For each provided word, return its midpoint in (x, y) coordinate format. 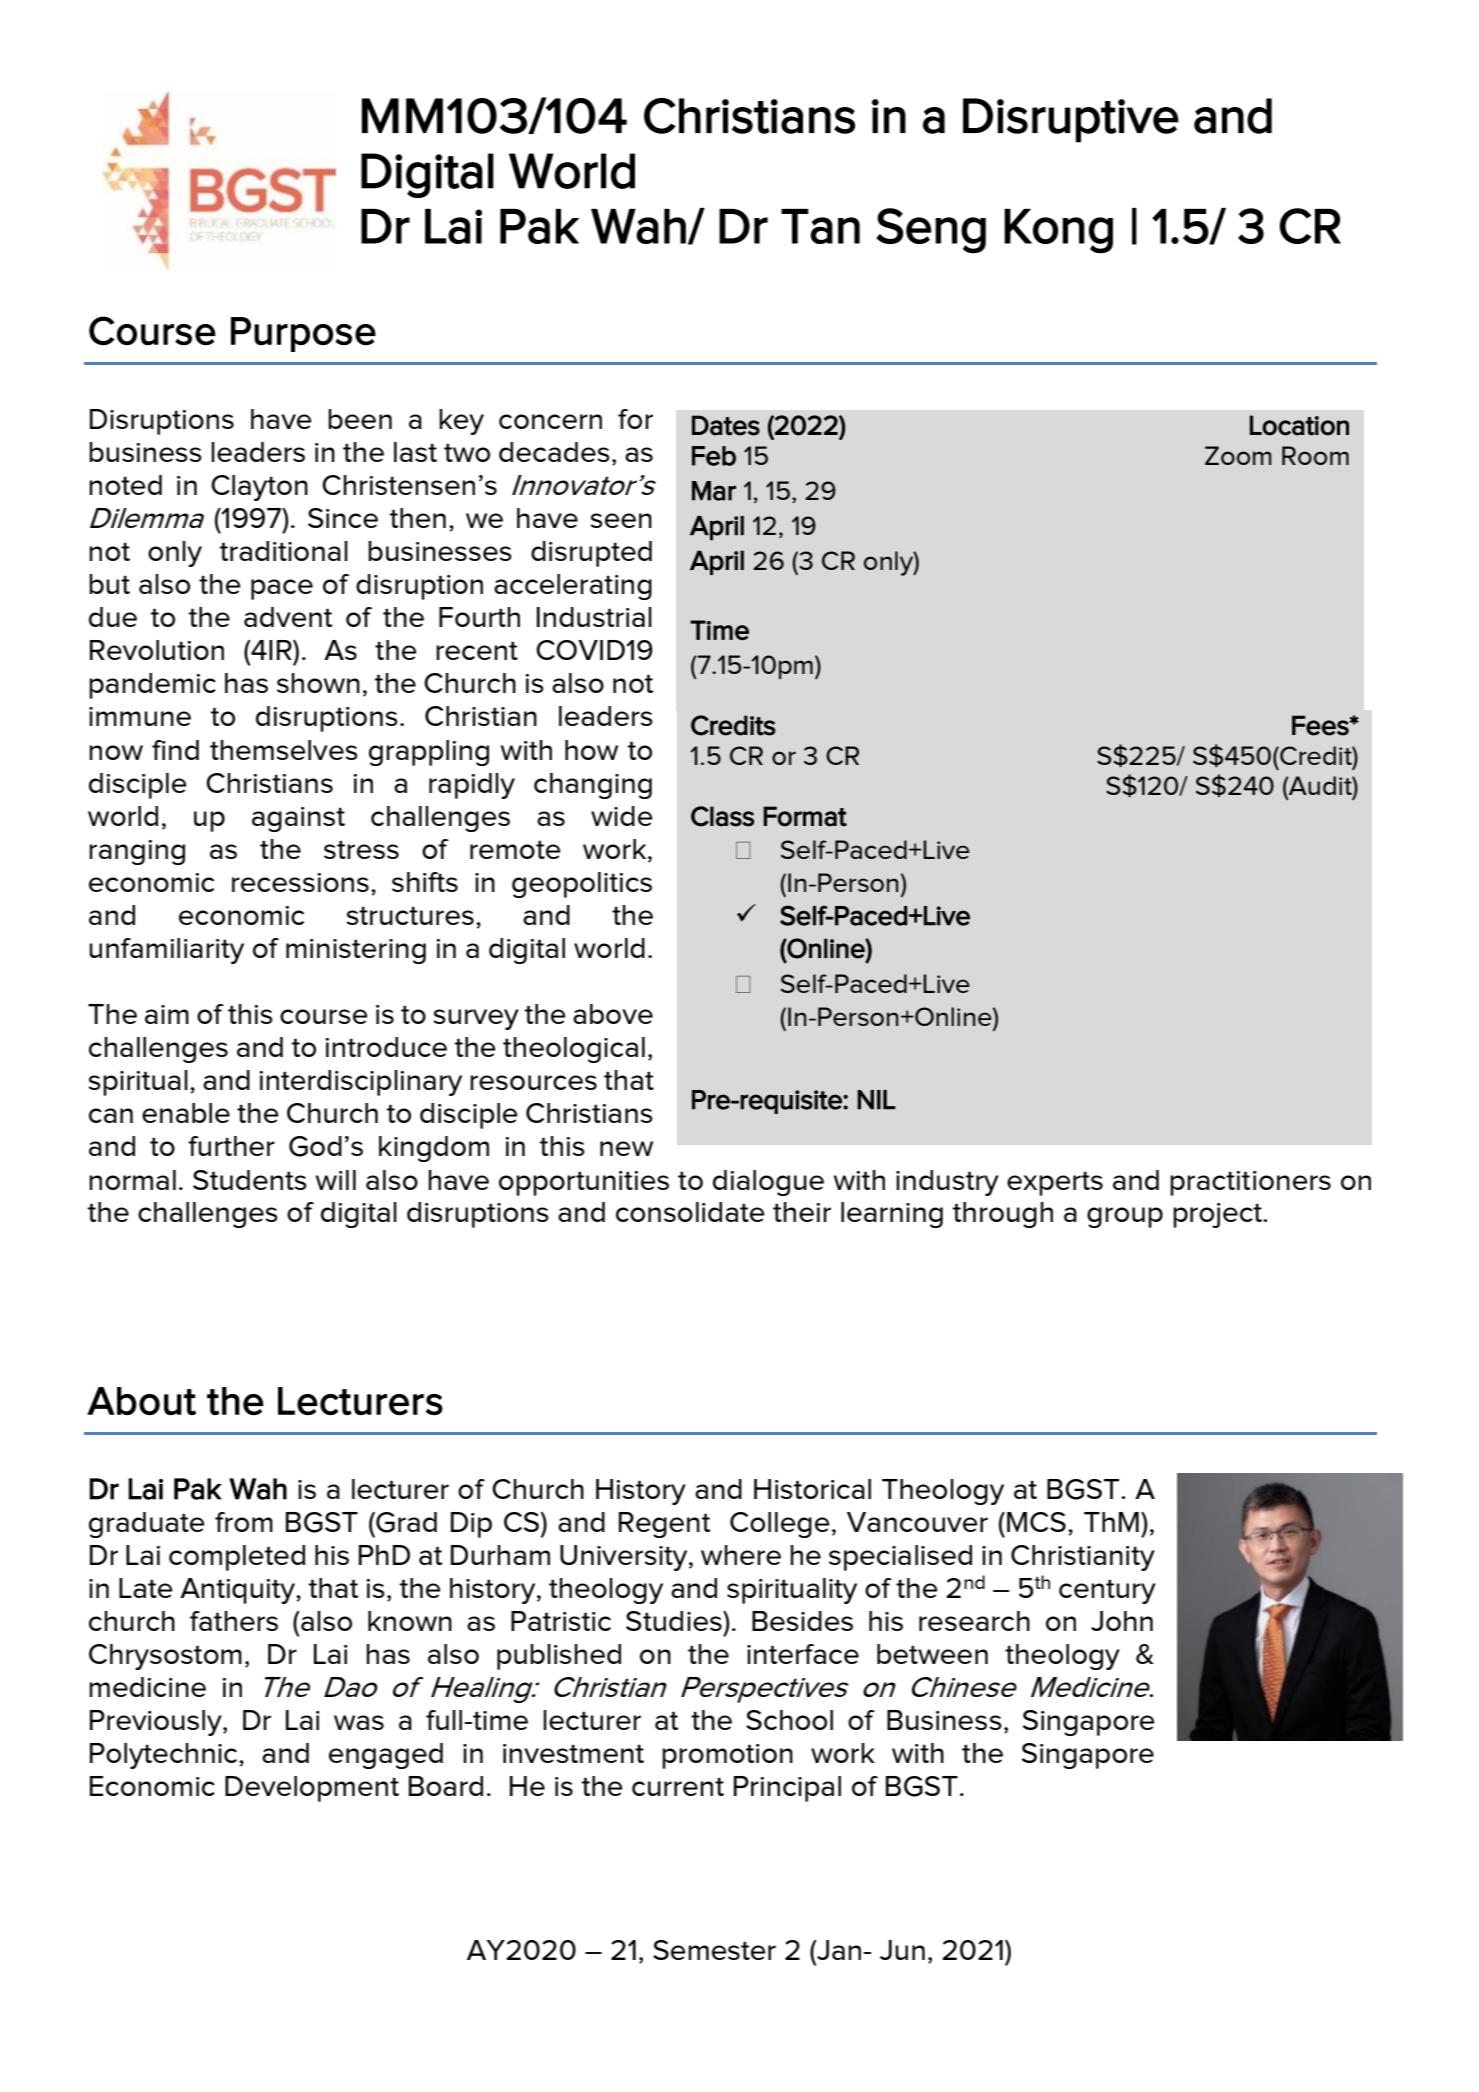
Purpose (303, 334)
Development (312, 1789)
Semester (714, 1950)
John (1122, 1621)
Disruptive (1071, 120)
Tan (820, 226)
